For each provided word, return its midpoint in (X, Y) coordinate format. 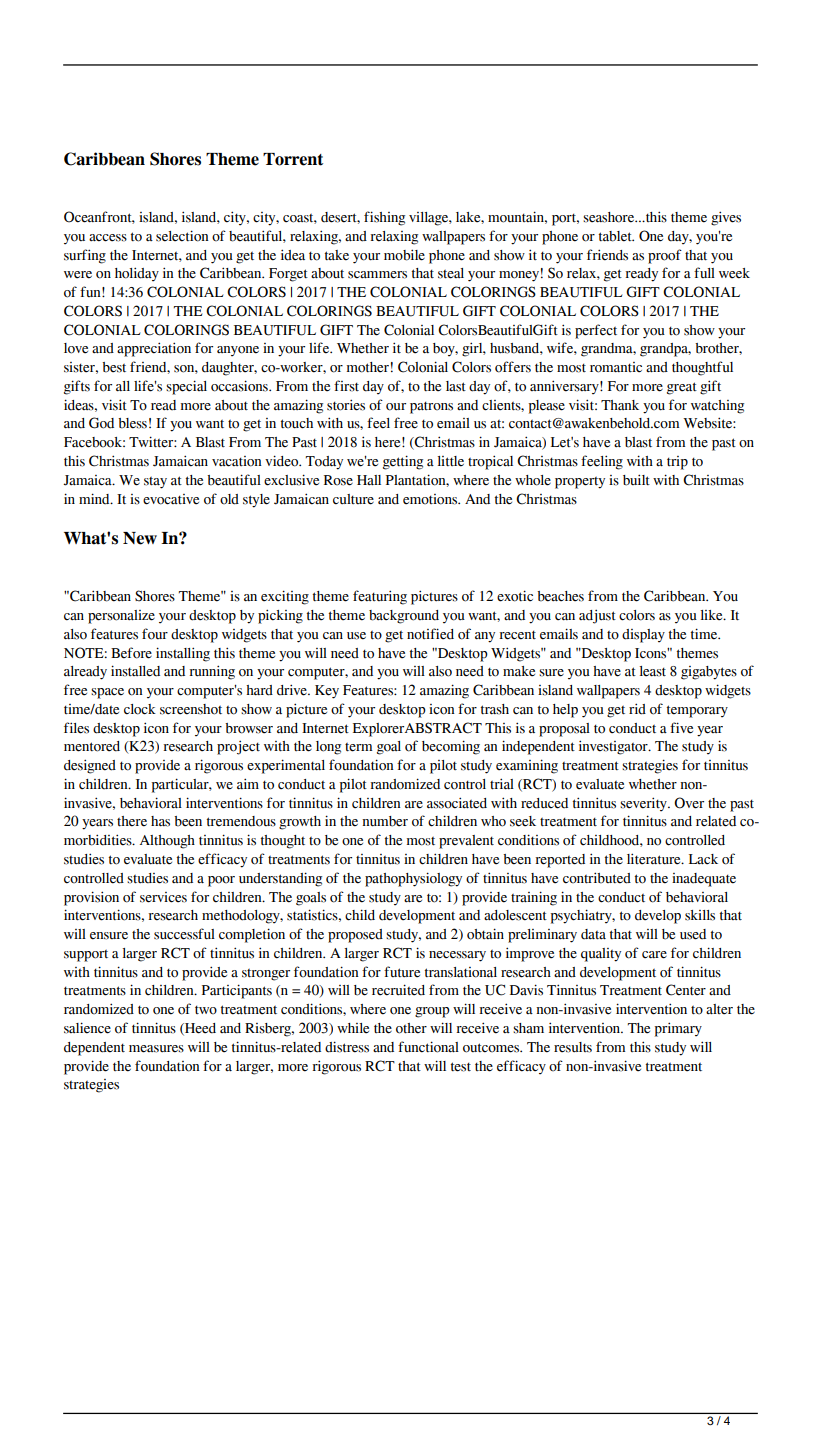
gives (726, 218)
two (206, 1010)
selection (182, 236)
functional (428, 1047)
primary (678, 1029)
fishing (384, 218)
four (155, 634)
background (404, 617)
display (643, 636)
